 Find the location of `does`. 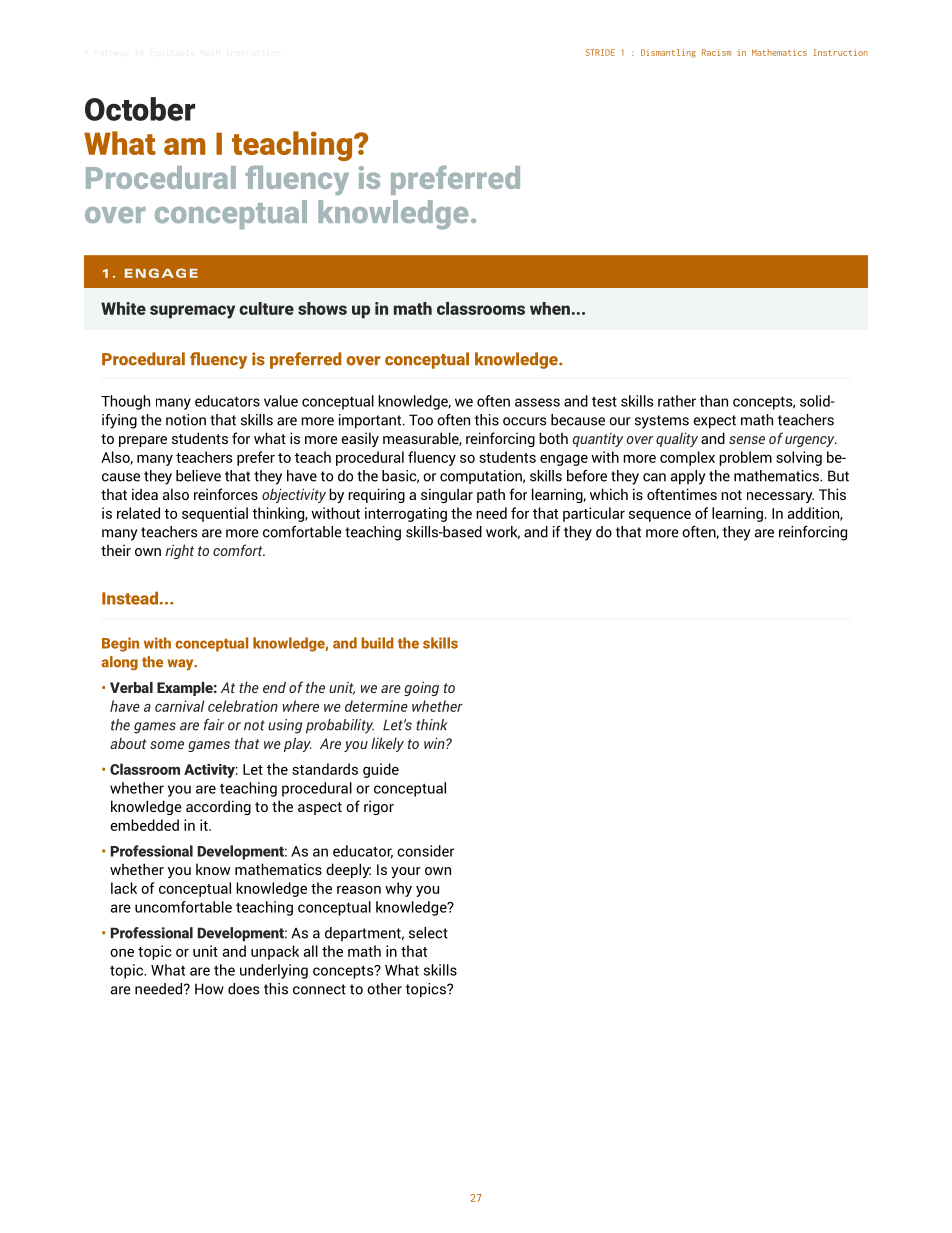

does is located at coordinates (243, 989).
